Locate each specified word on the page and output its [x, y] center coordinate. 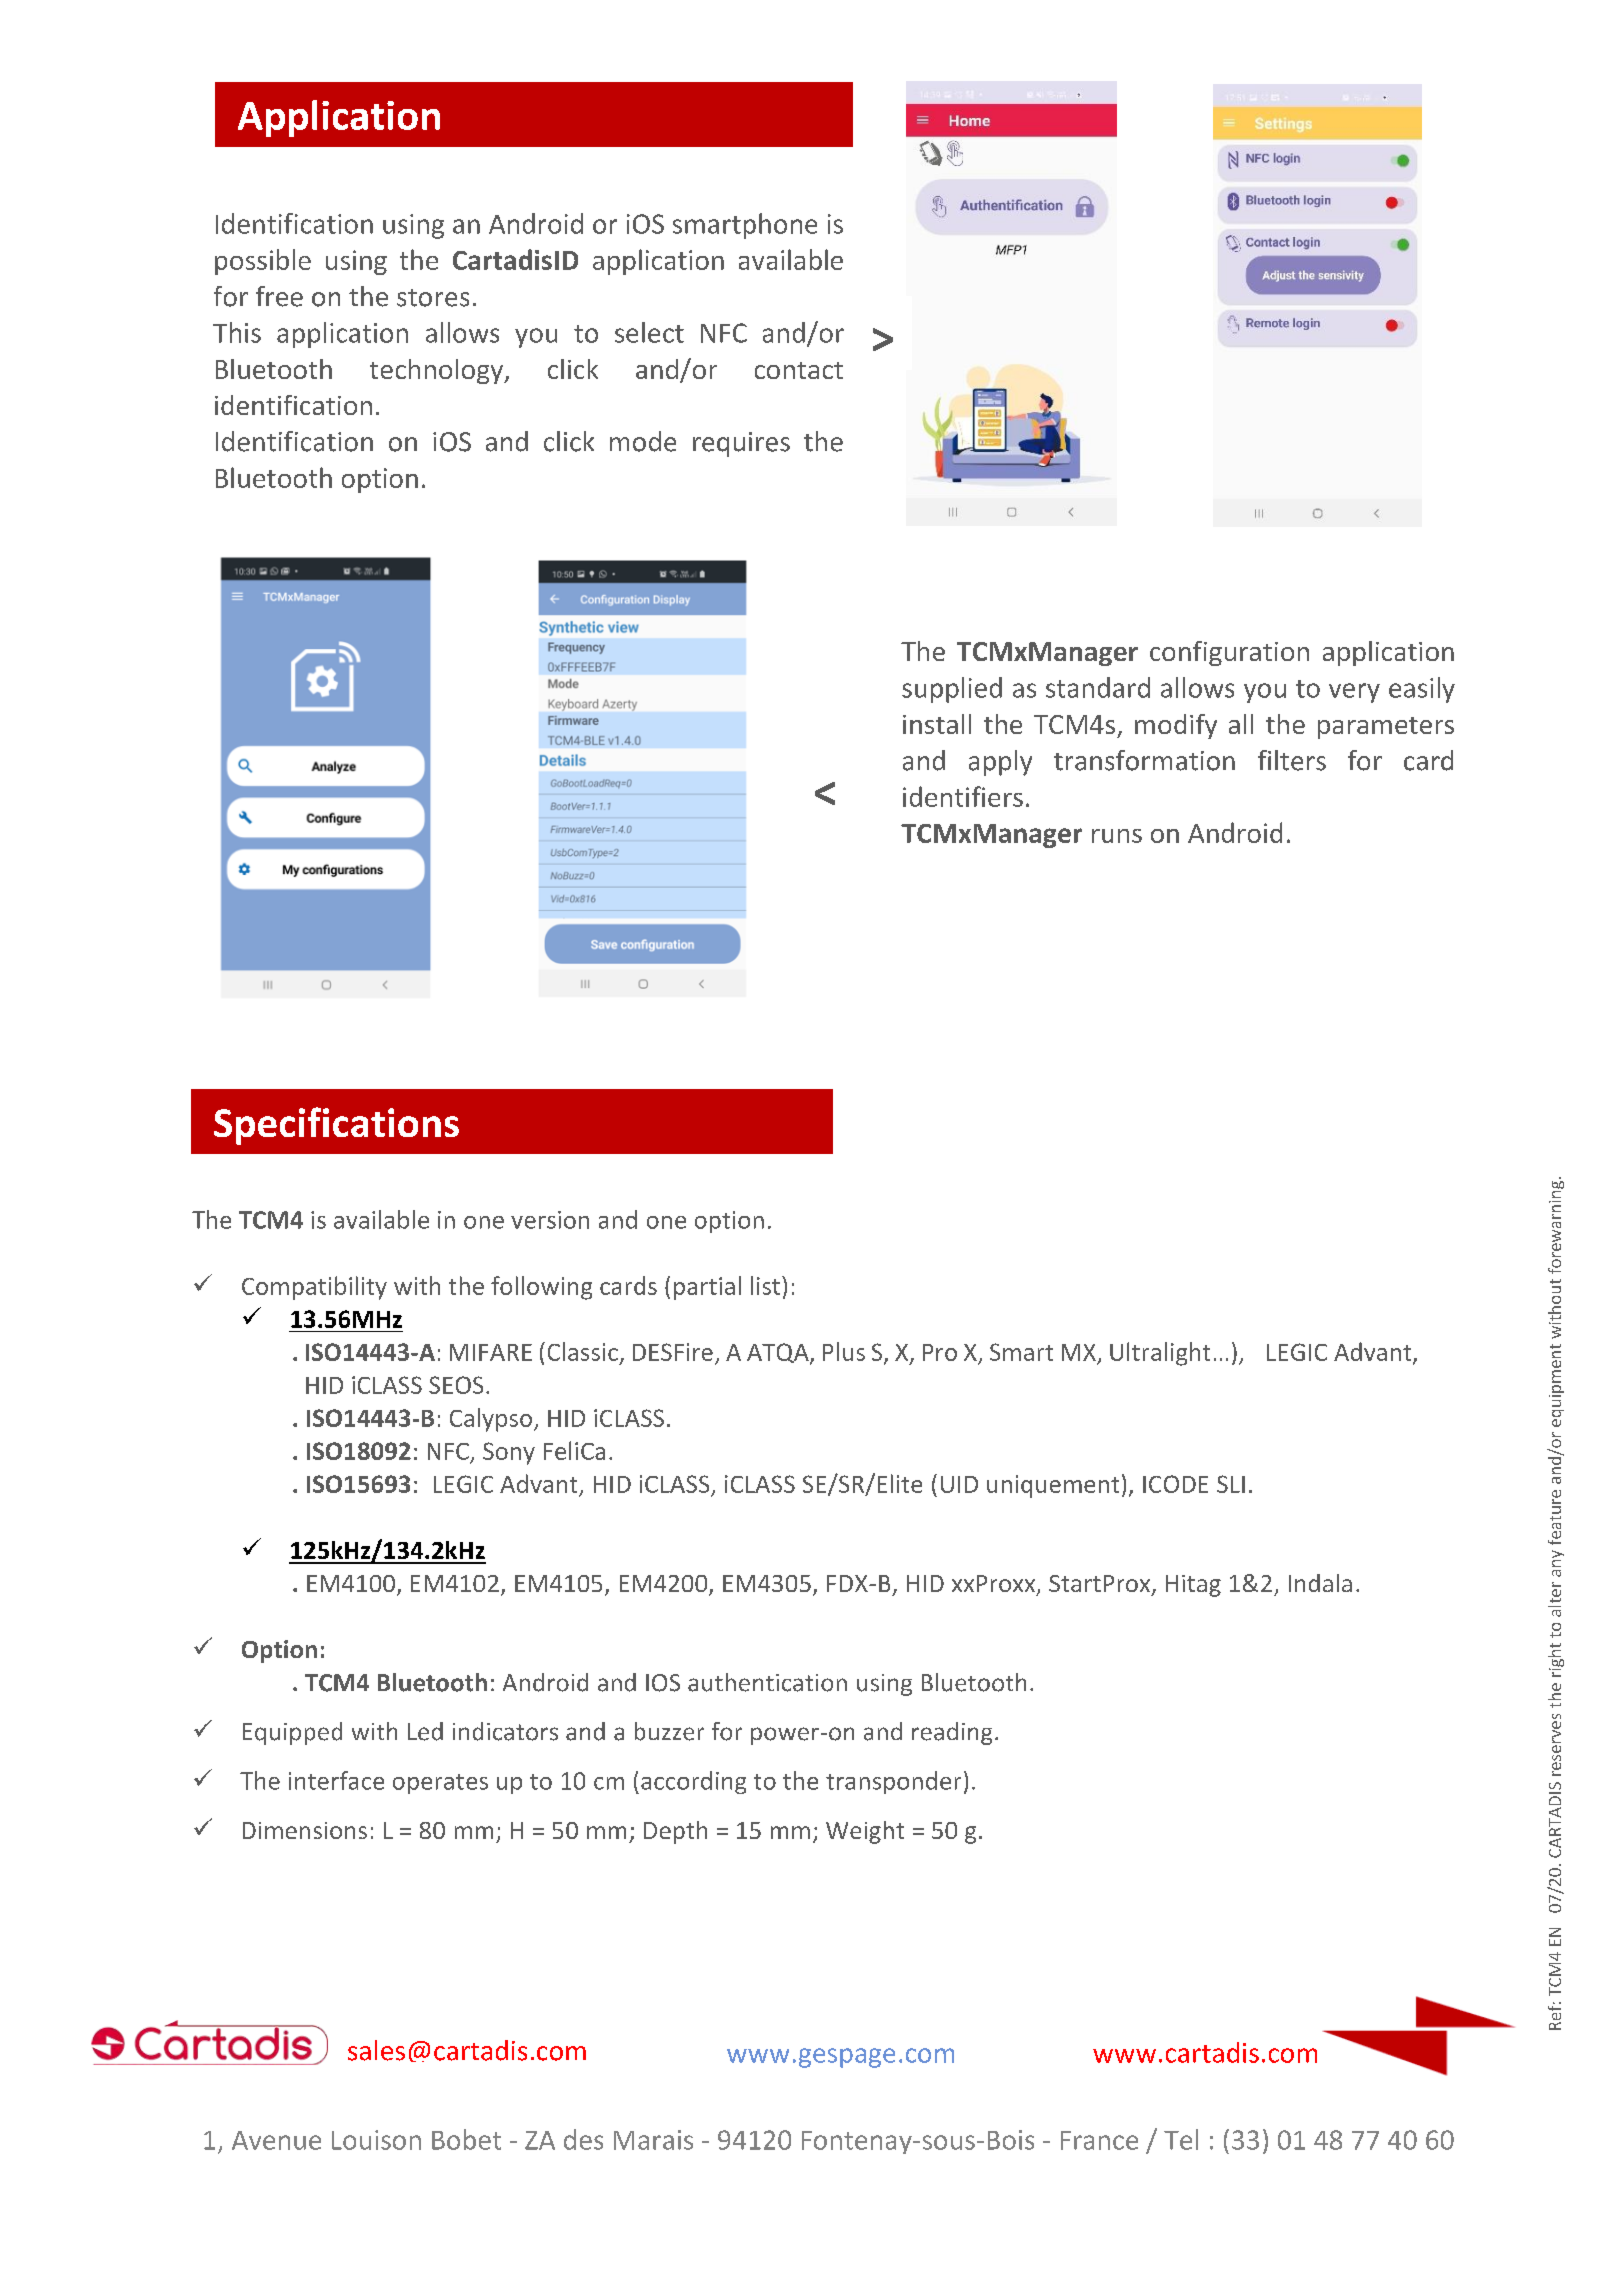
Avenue [276, 2140]
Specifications [336, 1126]
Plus [844, 1351]
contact [799, 370]
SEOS [456, 1385]
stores [433, 298]
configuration [1229, 653]
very [1354, 693]
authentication [767, 1682]
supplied [952, 690]
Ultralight [1160, 1354]
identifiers [963, 796]
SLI [1231, 1484]
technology [437, 371]
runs [1117, 836]
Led [425, 1731]
